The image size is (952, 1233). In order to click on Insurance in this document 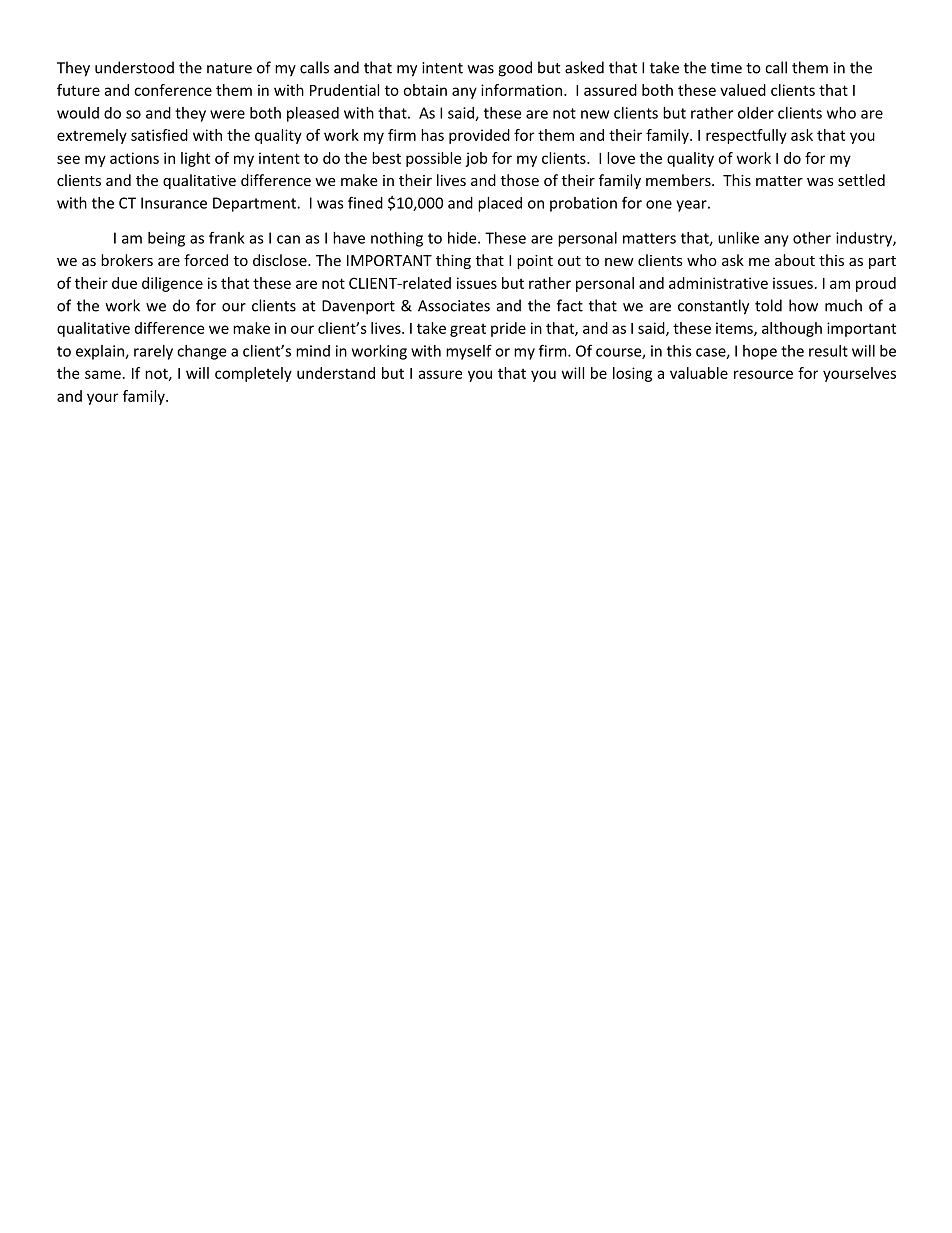, I will do `click(174, 203)`.
